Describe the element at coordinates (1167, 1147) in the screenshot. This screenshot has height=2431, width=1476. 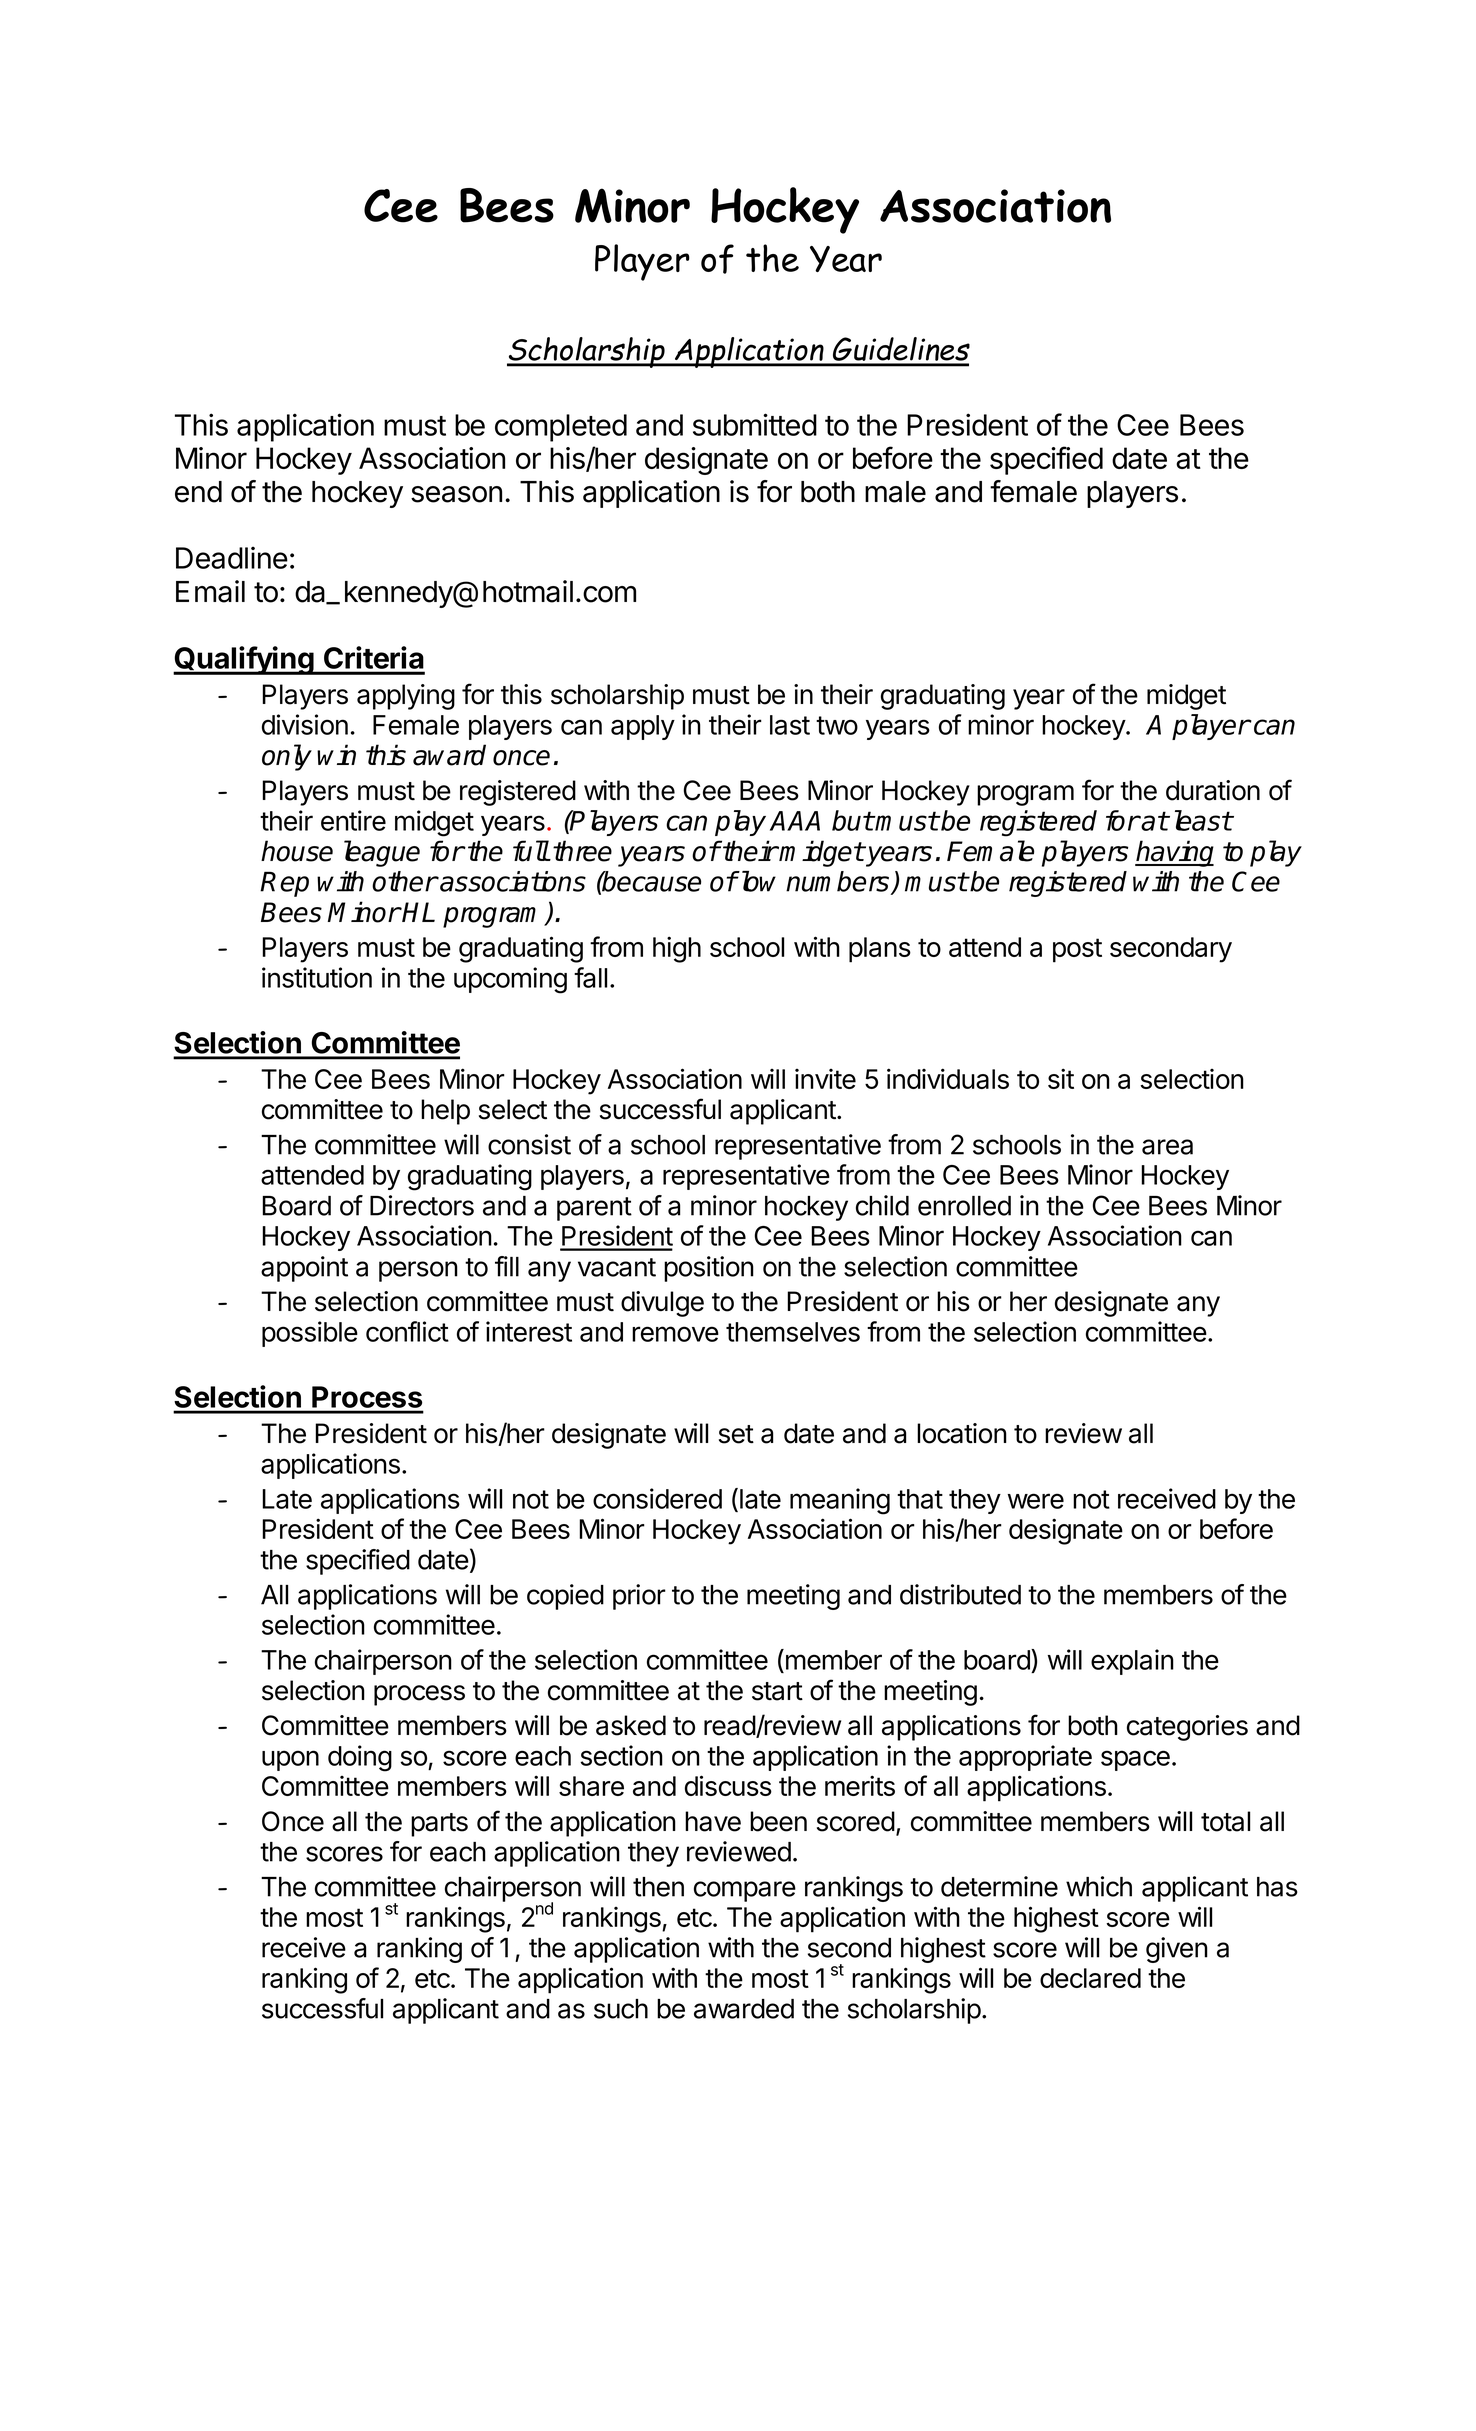
I see `area` at that location.
